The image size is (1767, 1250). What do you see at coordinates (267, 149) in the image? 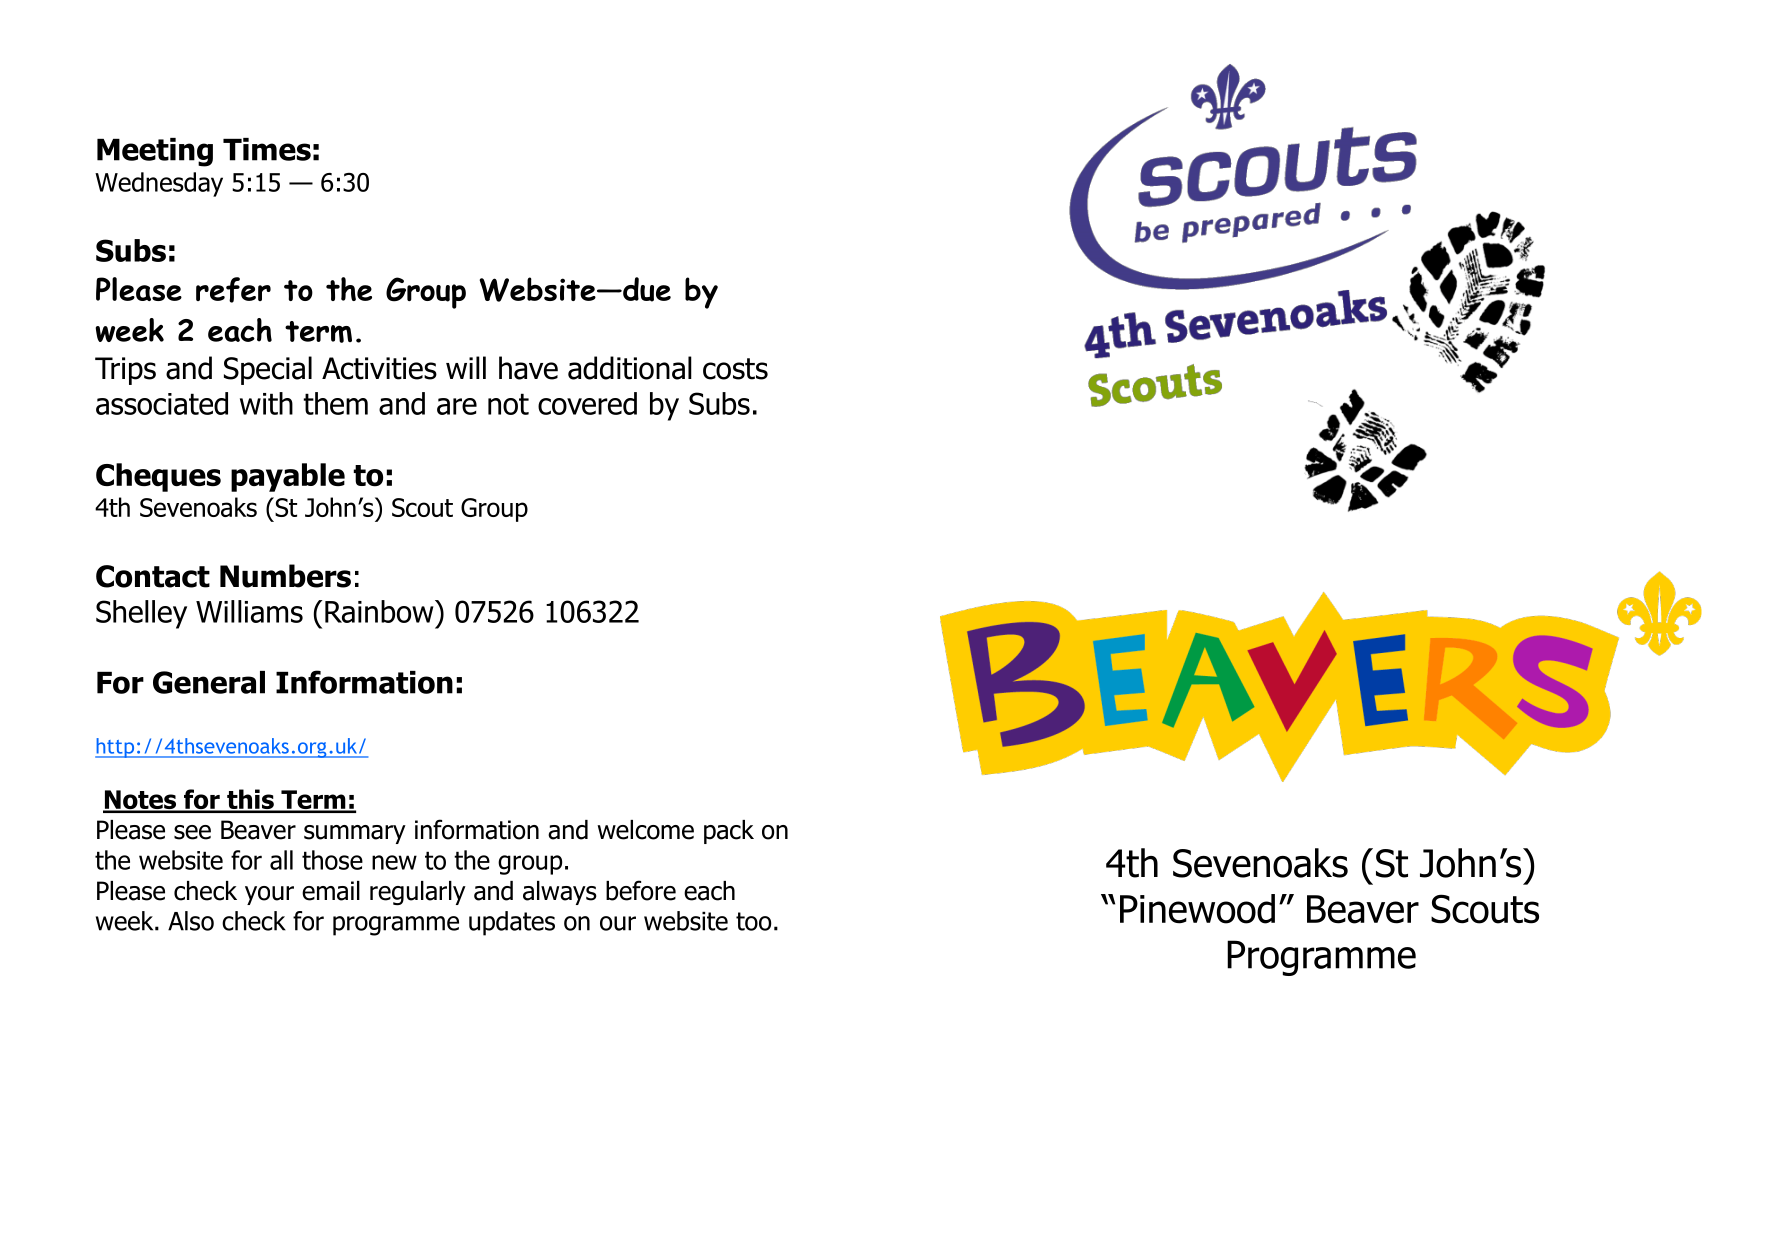
I see `Times` at bounding box center [267, 149].
